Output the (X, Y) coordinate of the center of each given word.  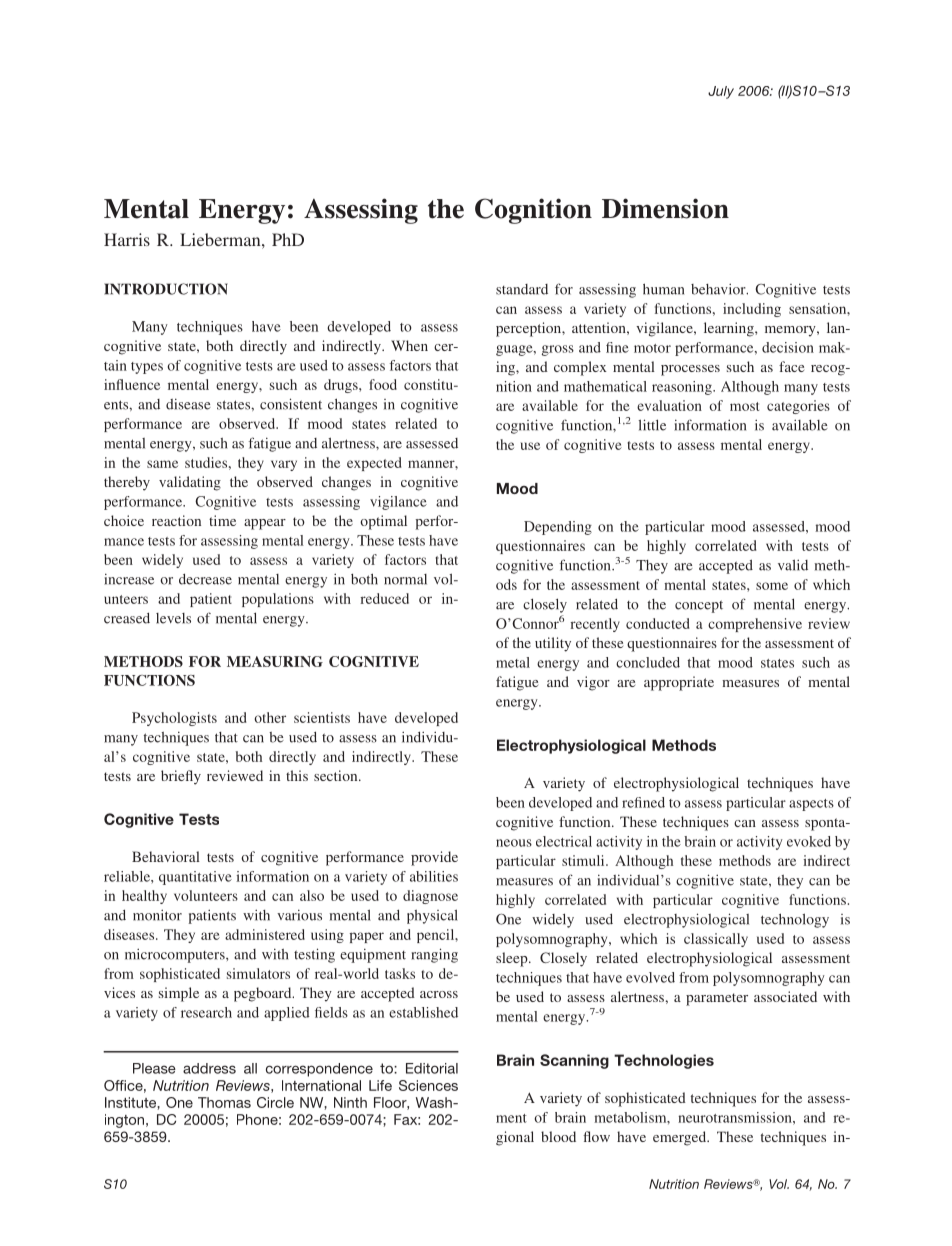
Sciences (428, 1085)
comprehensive (755, 625)
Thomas (224, 1102)
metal (513, 662)
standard (522, 289)
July (721, 92)
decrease (205, 579)
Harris (127, 239)
